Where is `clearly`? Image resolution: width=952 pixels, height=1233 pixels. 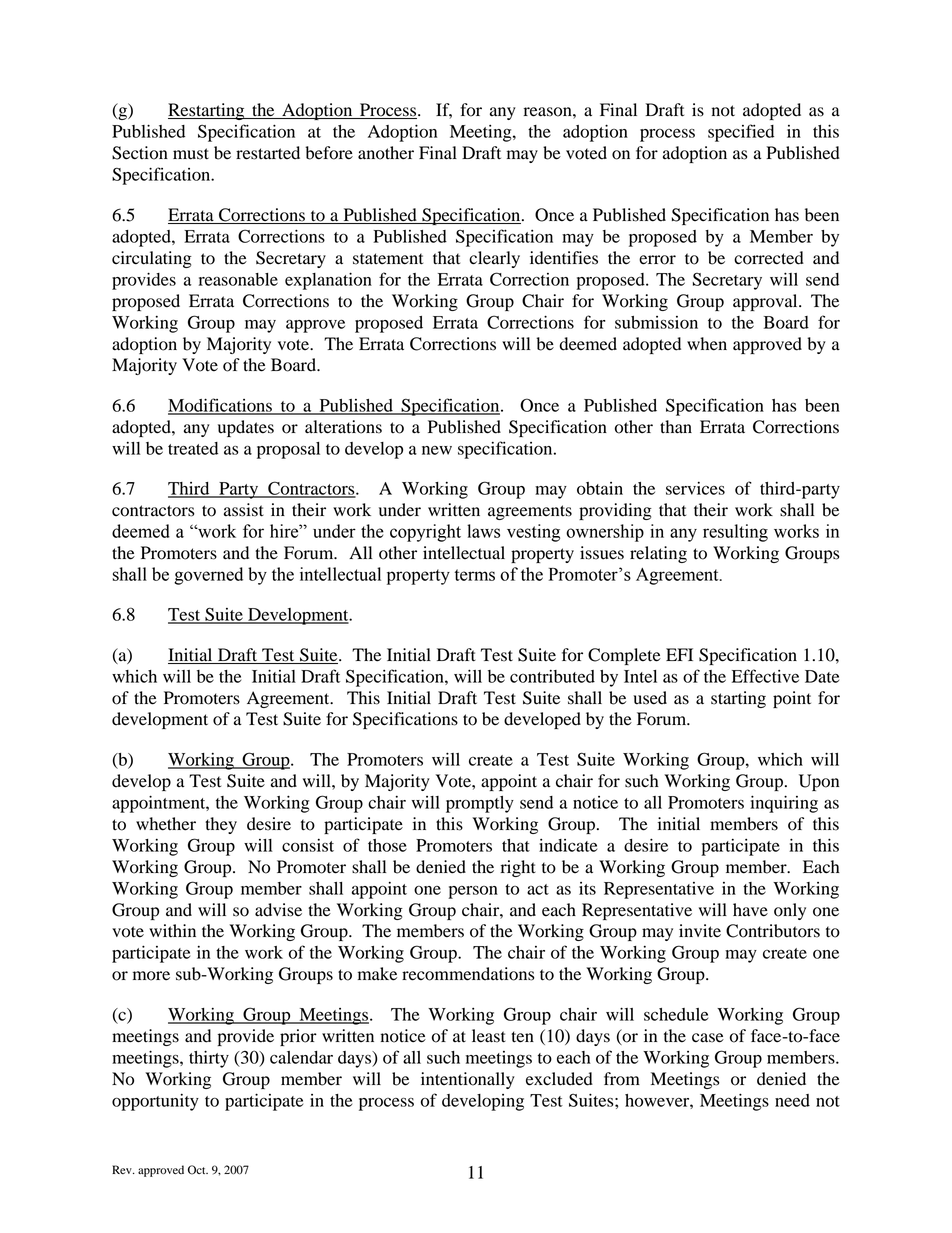
clearly is located at coordinates (494, 259).
